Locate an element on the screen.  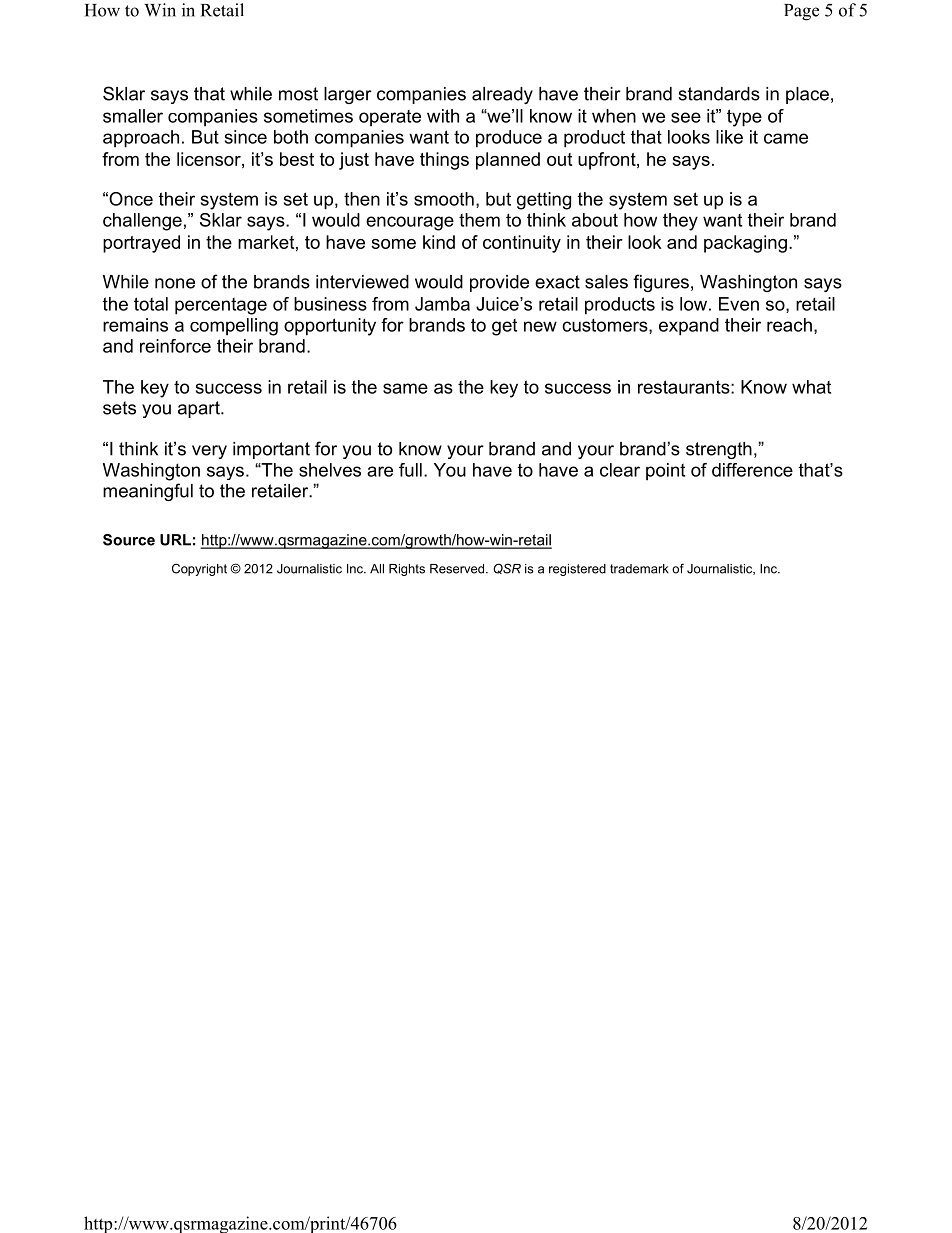
Copyright is located at coordinates (199, 569).
